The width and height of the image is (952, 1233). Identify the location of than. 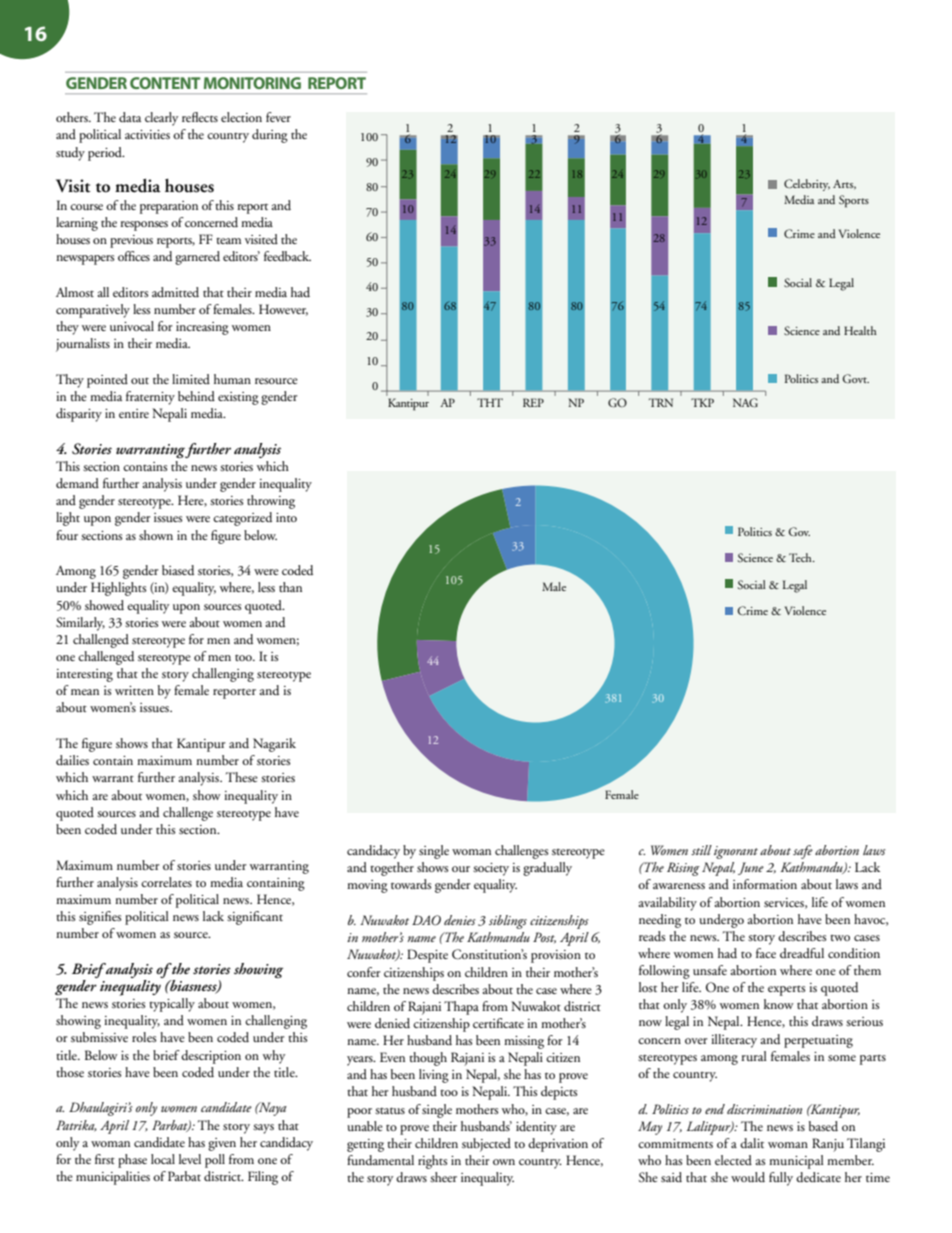
(290, 587).
